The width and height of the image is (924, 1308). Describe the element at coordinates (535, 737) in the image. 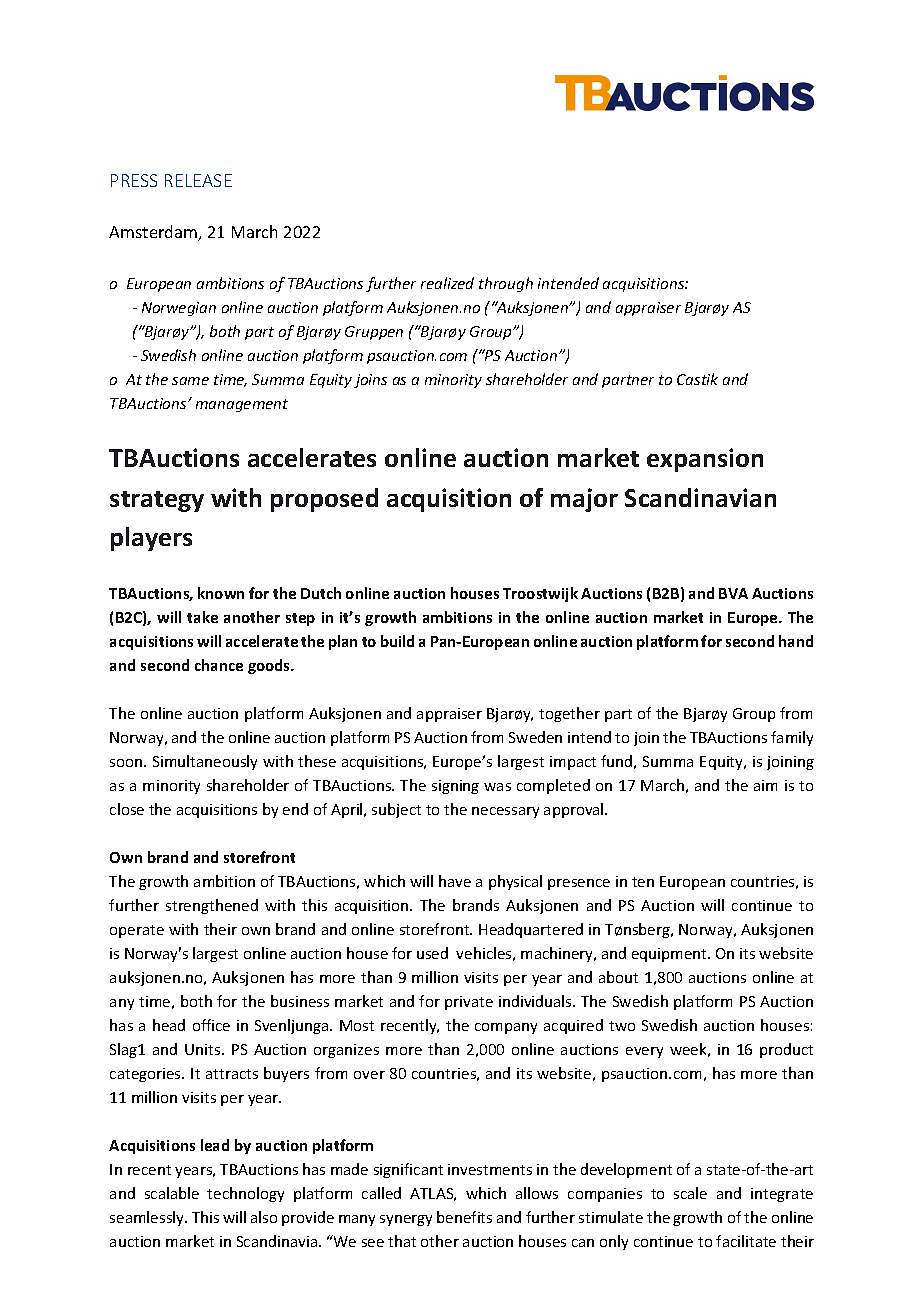

I see `Sweden` at that location.
